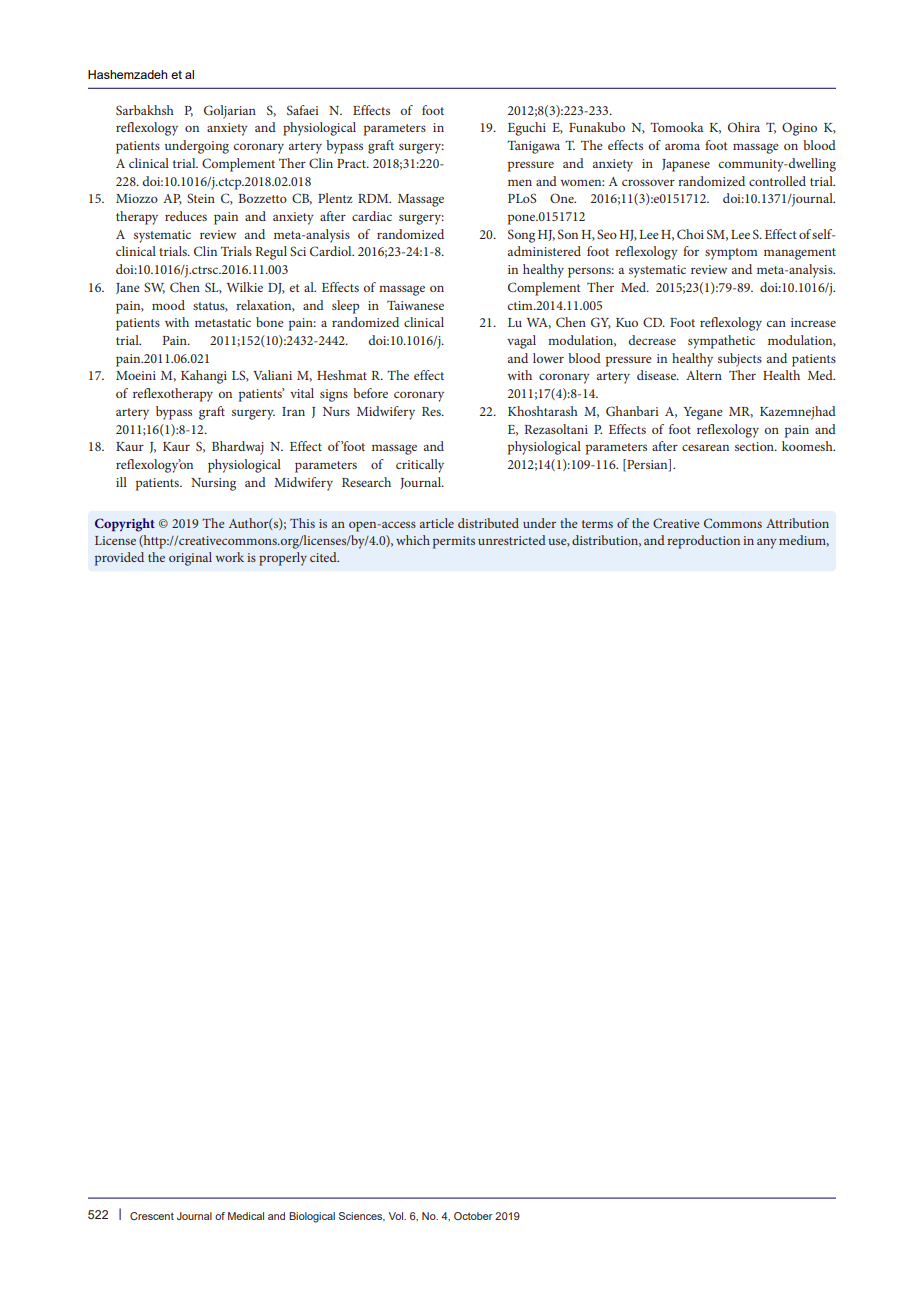 This screenshot has height=1308, width=924. What do you see at coordinates (777, 181) in the screenshot?
I see `controlled` at bounding box center [777, 181].
